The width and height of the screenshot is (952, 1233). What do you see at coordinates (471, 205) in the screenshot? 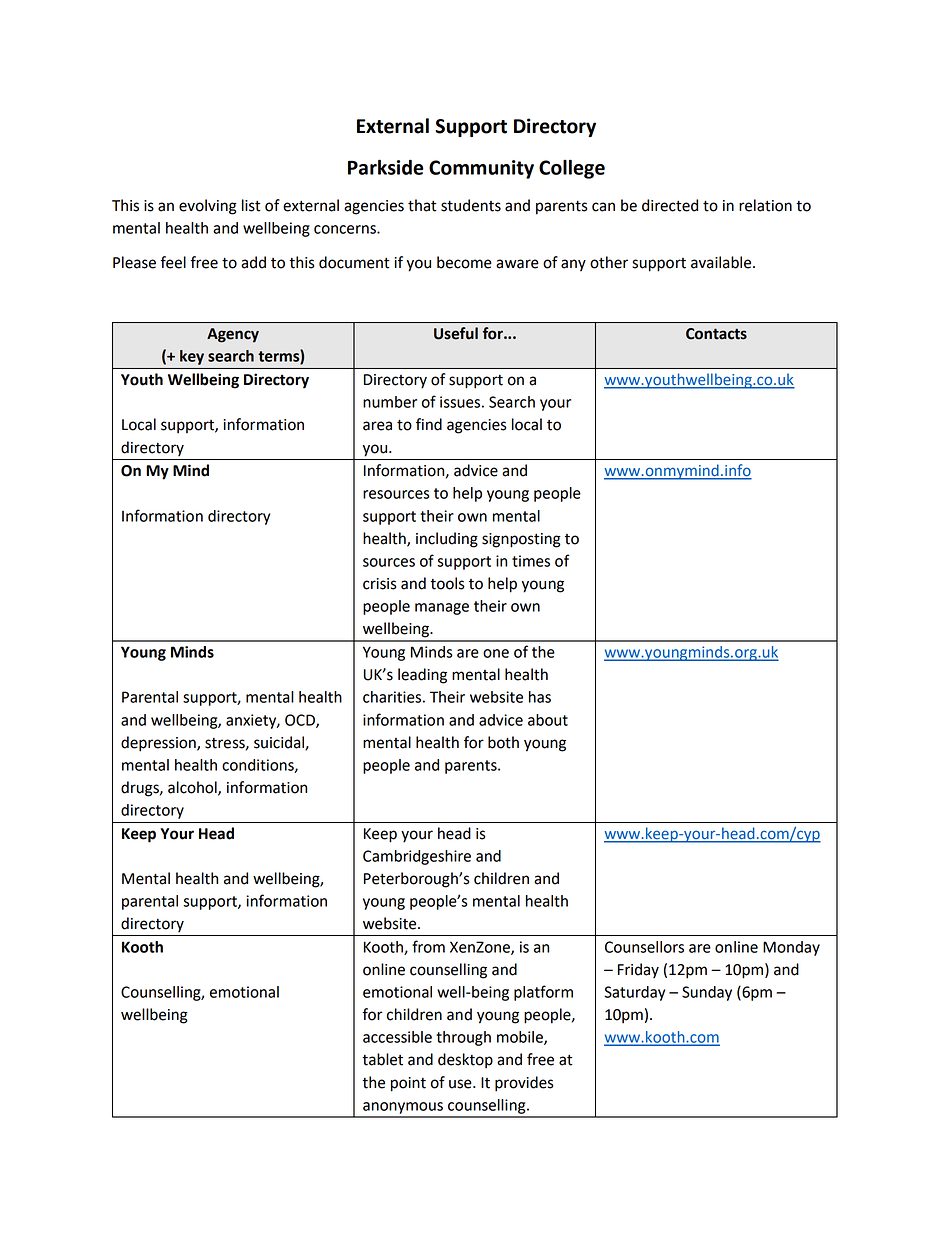
I see `students` at bounding box center [471, 205].
